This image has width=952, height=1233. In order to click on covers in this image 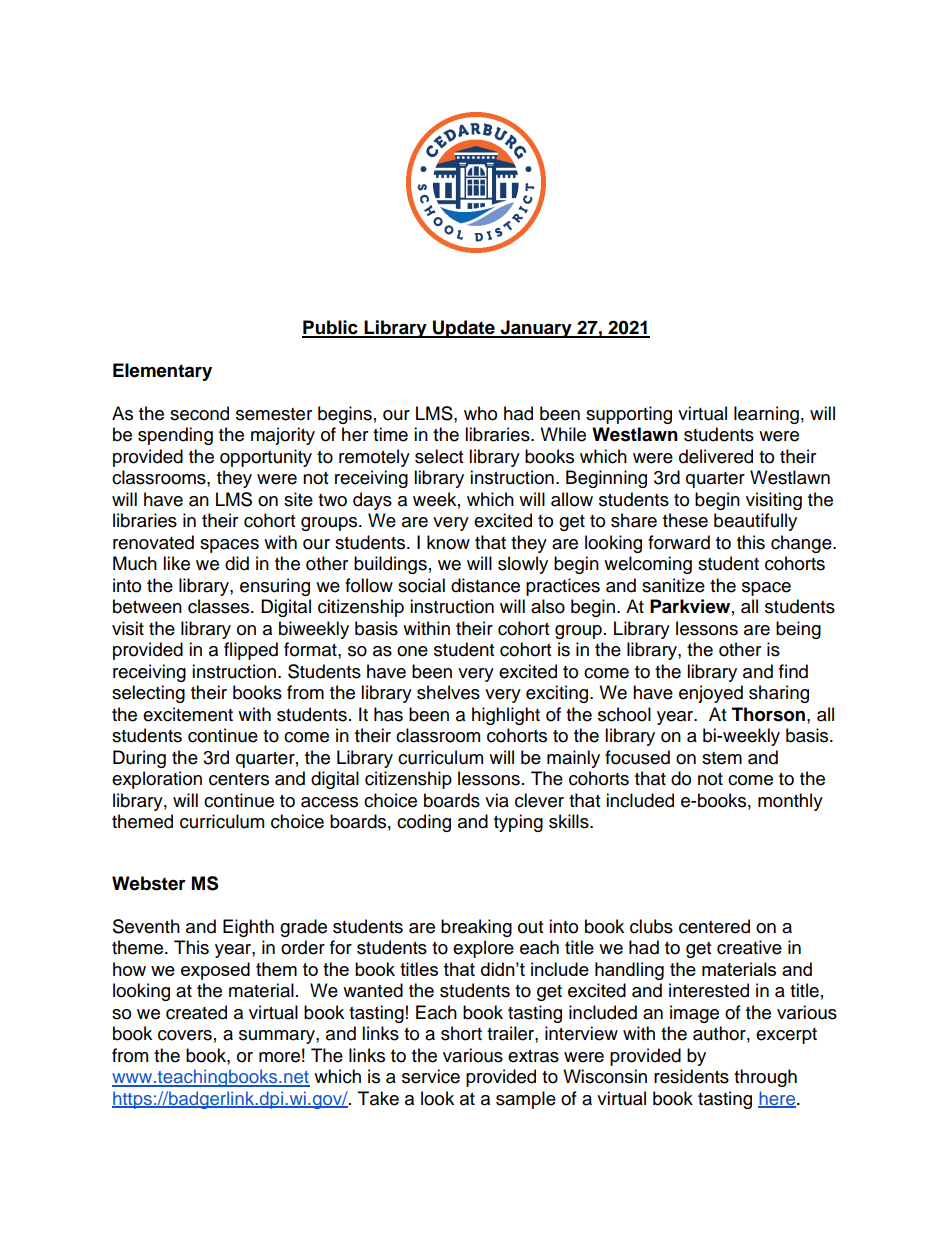, I will do `click(185, 1035)`.
